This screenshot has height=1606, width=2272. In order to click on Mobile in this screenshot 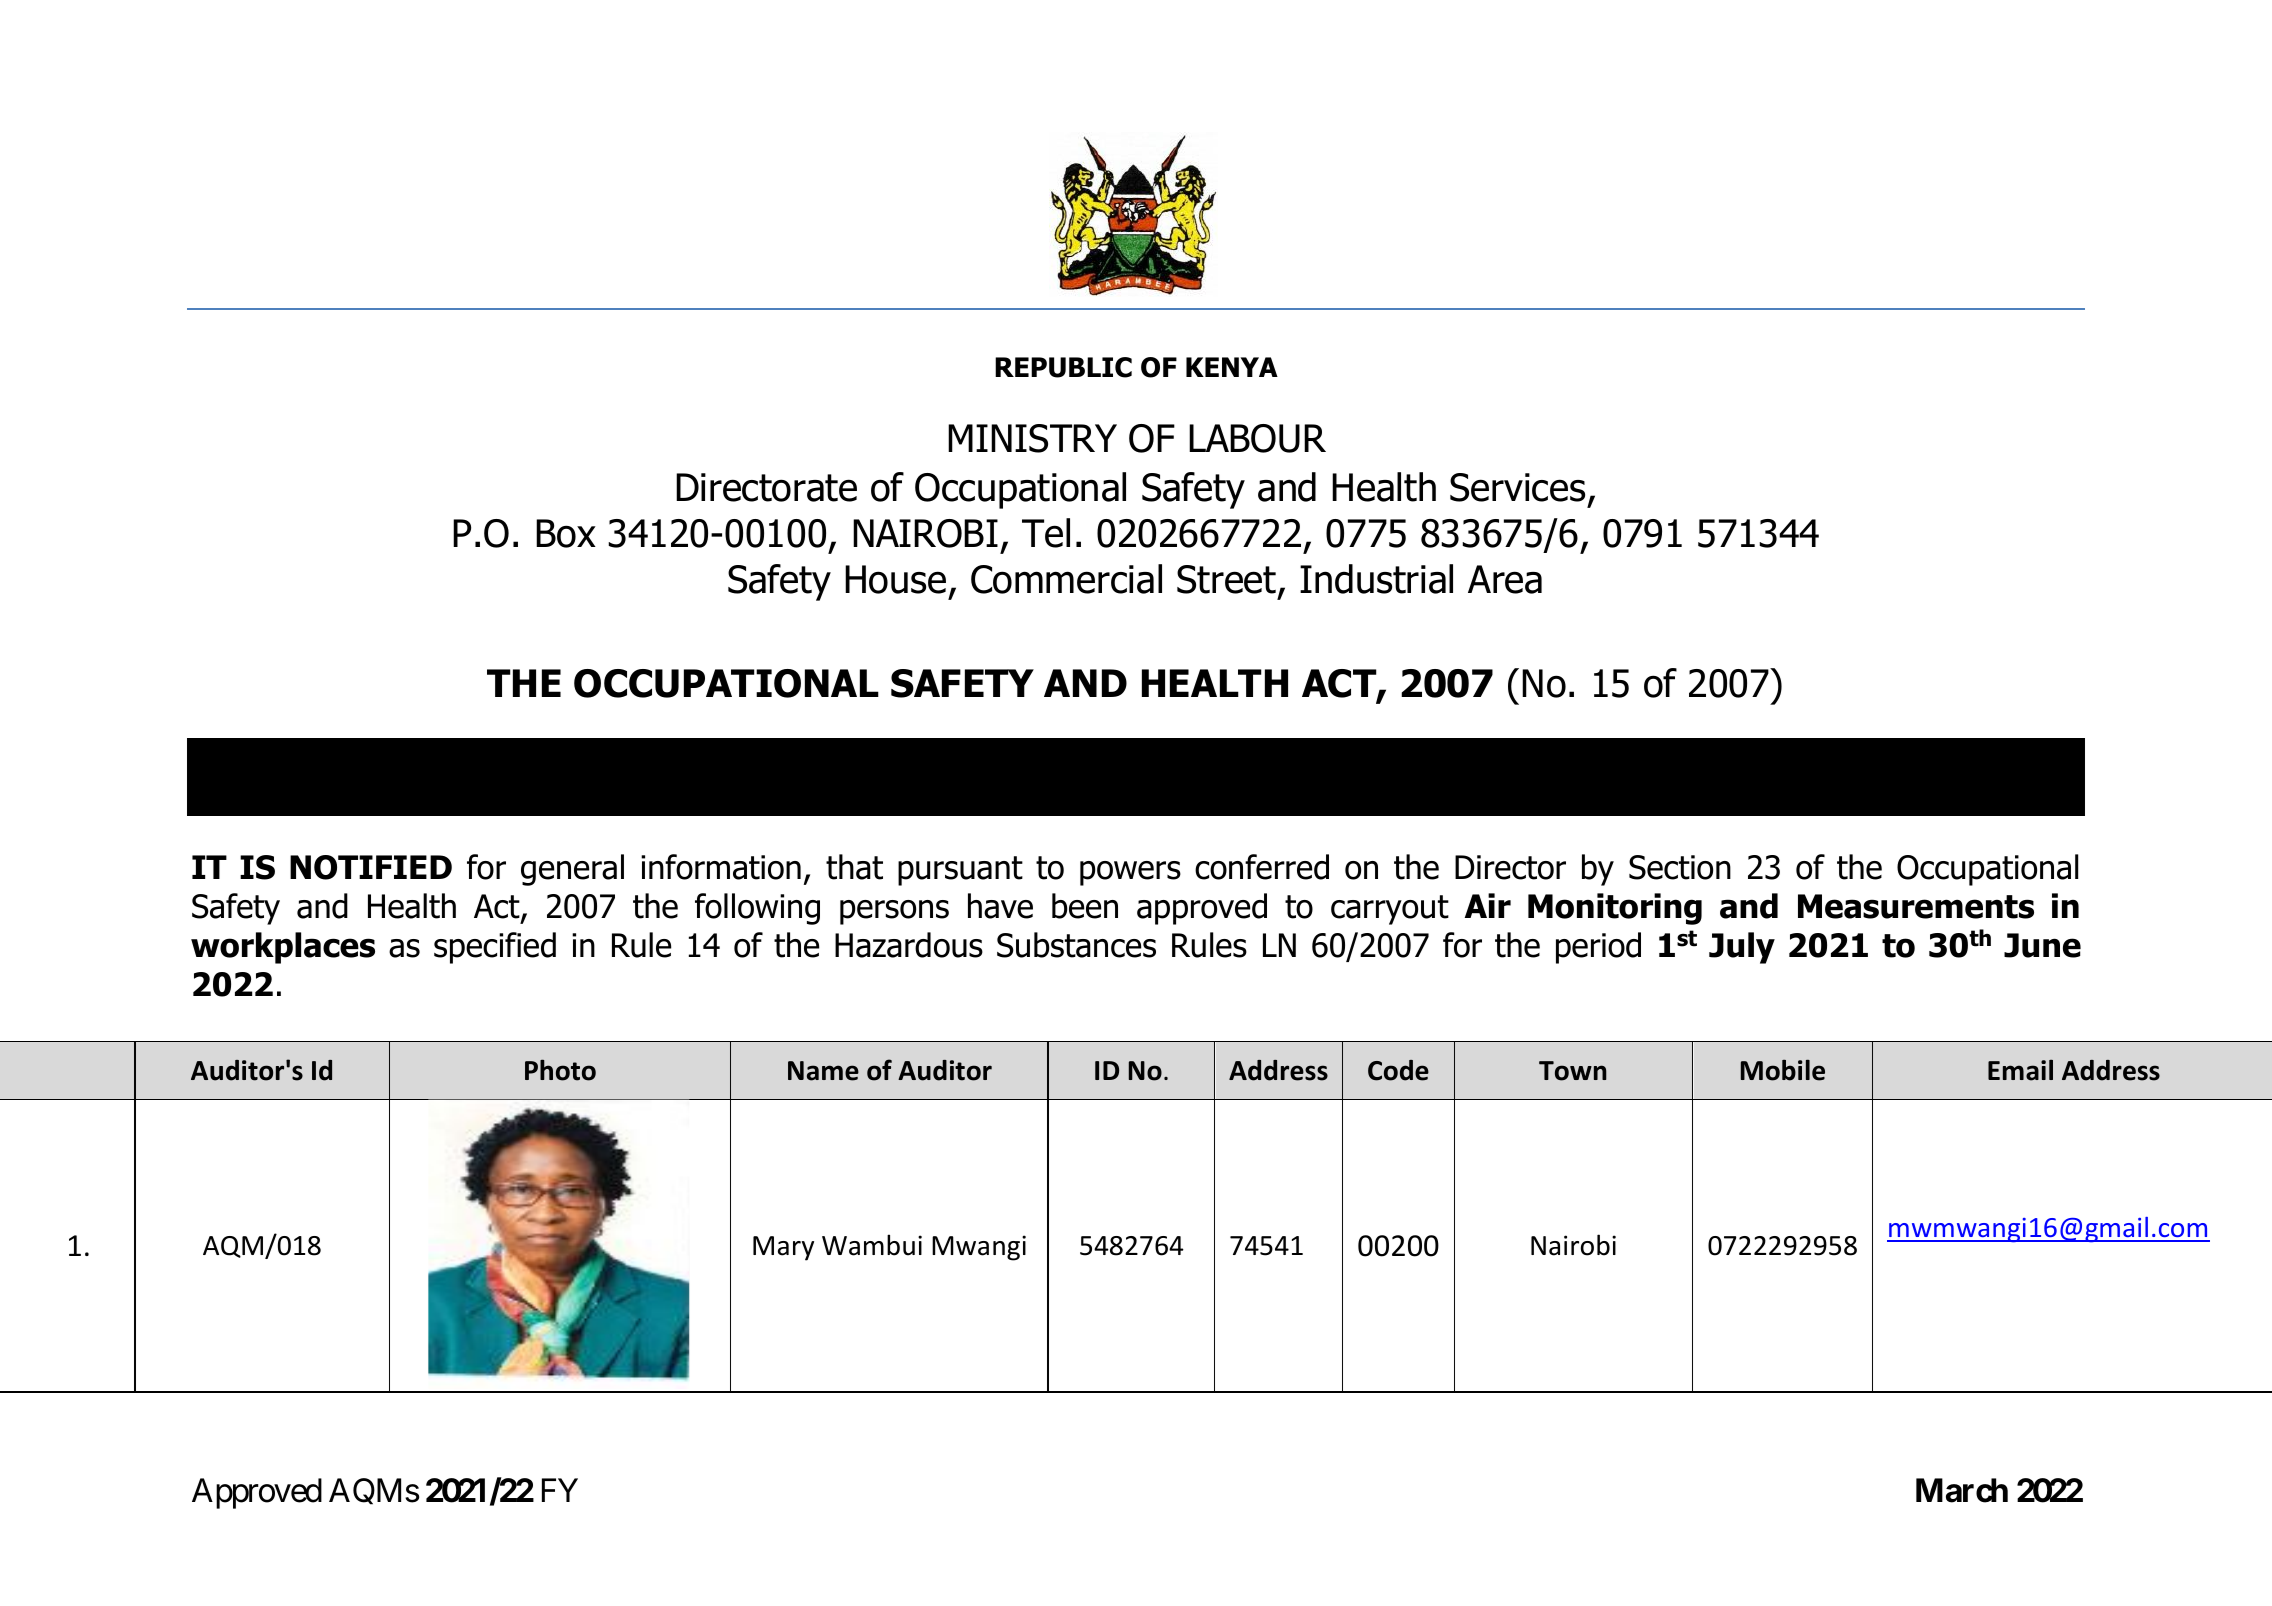, I will do `click(1783, 1070)`.
